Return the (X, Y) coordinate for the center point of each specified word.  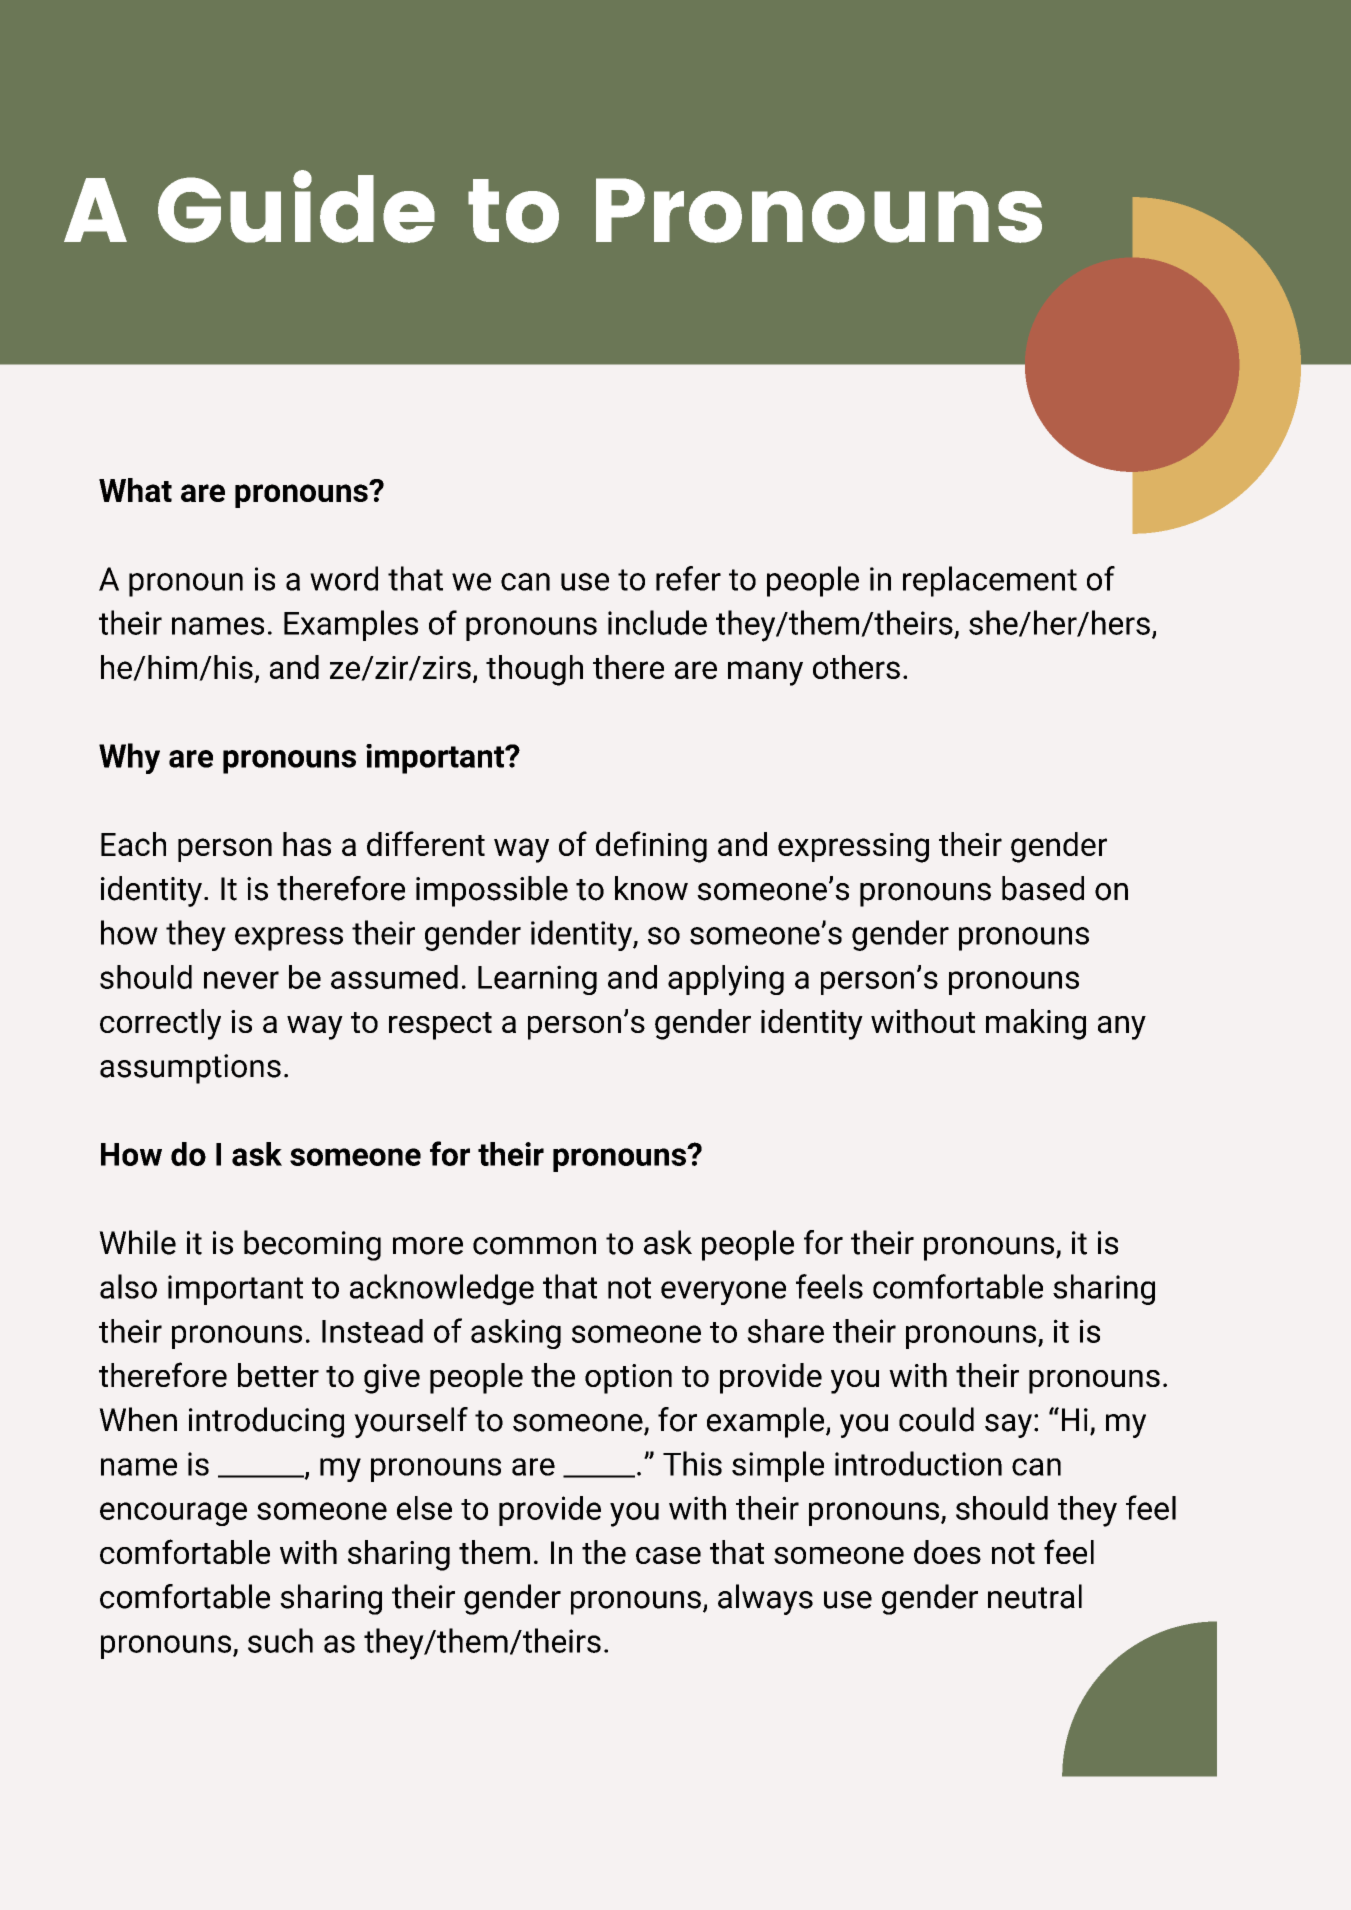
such (280, 1640)
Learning (537, 980)
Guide (296, 206)
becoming (312, 1245)
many (765, 673)
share (785, 1331)
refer (688, 578)
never (241, 980)
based (1043, 888)
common (534, 1246)
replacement (990, 581)
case (668, 1555)
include (657, 622)
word (344, 578)
